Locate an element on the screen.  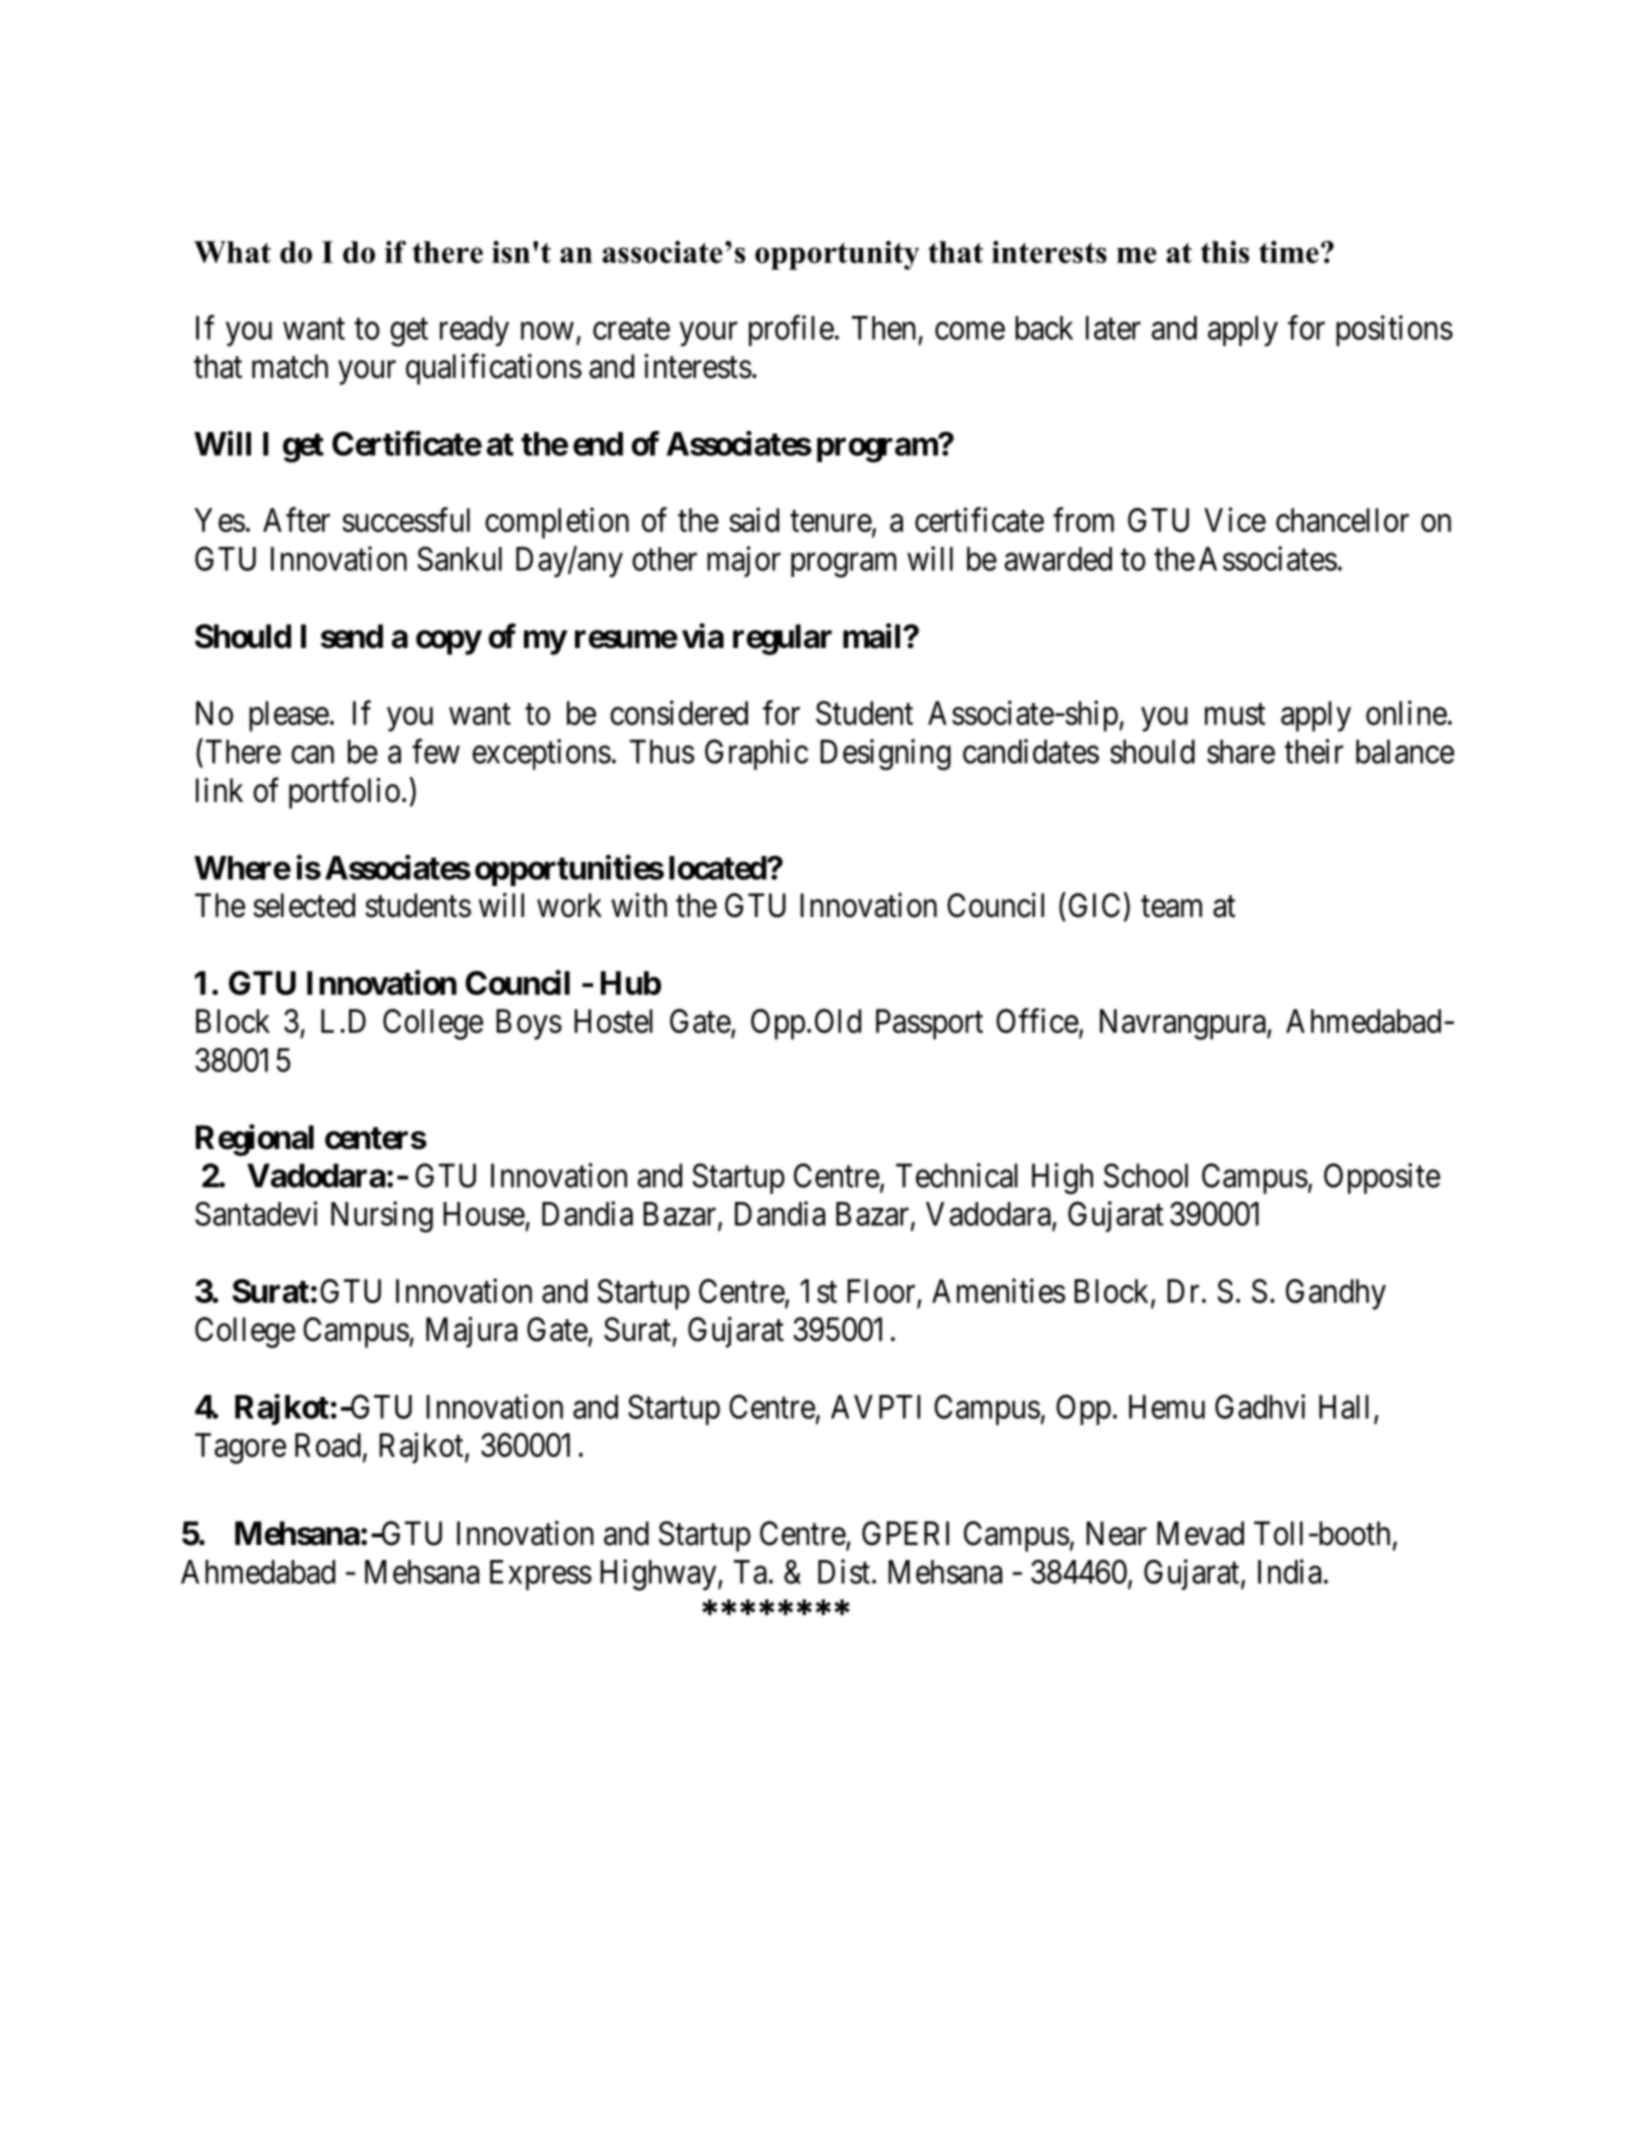
Technical is located at coordinates (957, 1175).
